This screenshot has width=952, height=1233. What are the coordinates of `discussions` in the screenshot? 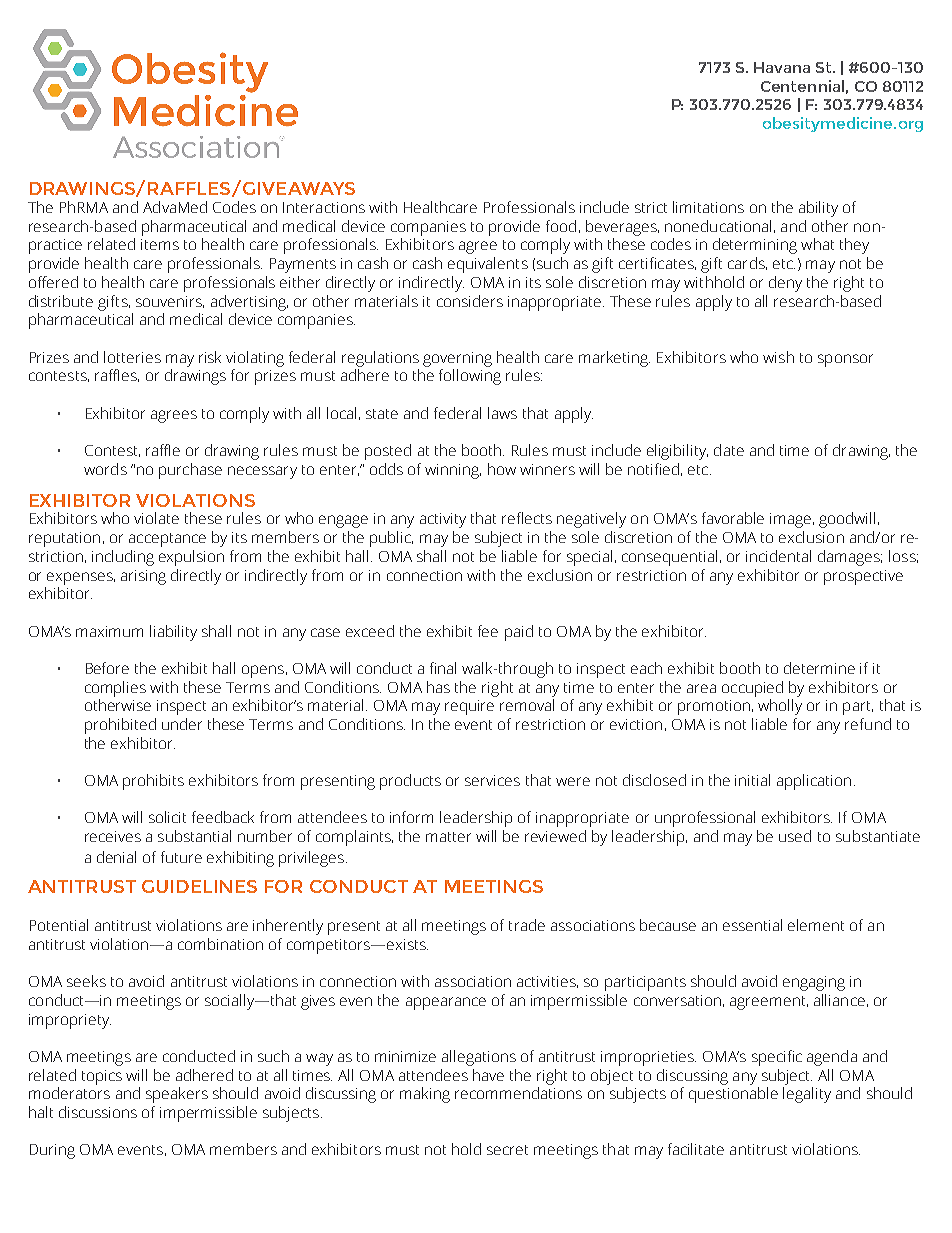 It's located at (98, 1112).
